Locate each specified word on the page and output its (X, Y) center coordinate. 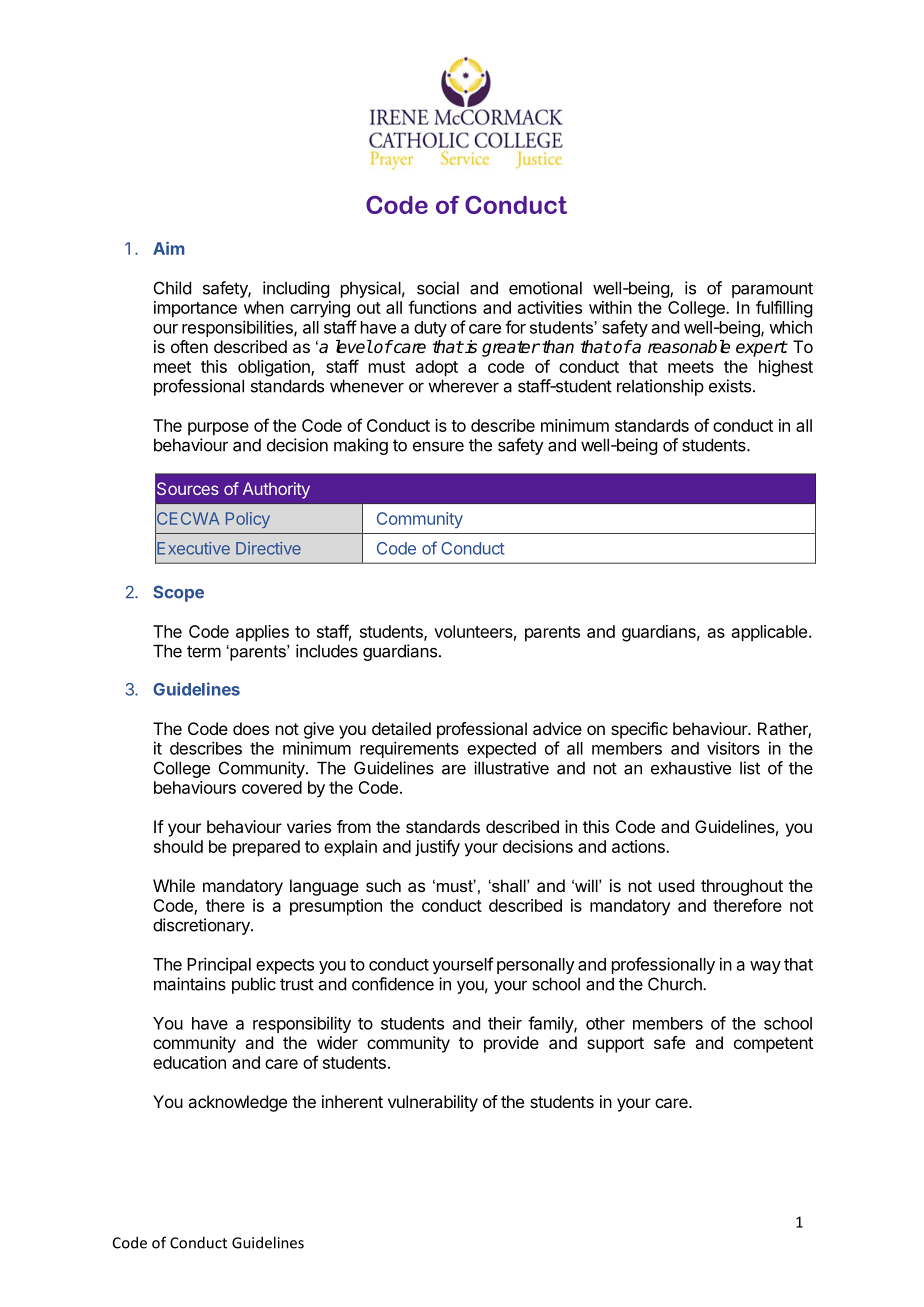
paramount (772, 290)
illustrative (511, 768)
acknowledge (237, 1103)
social (438, 288)
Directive (268, 548)
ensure (438, 447)
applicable (769, 633)
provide (511, 1044)
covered (272, 787)
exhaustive (691, 768)
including (296, 289)
